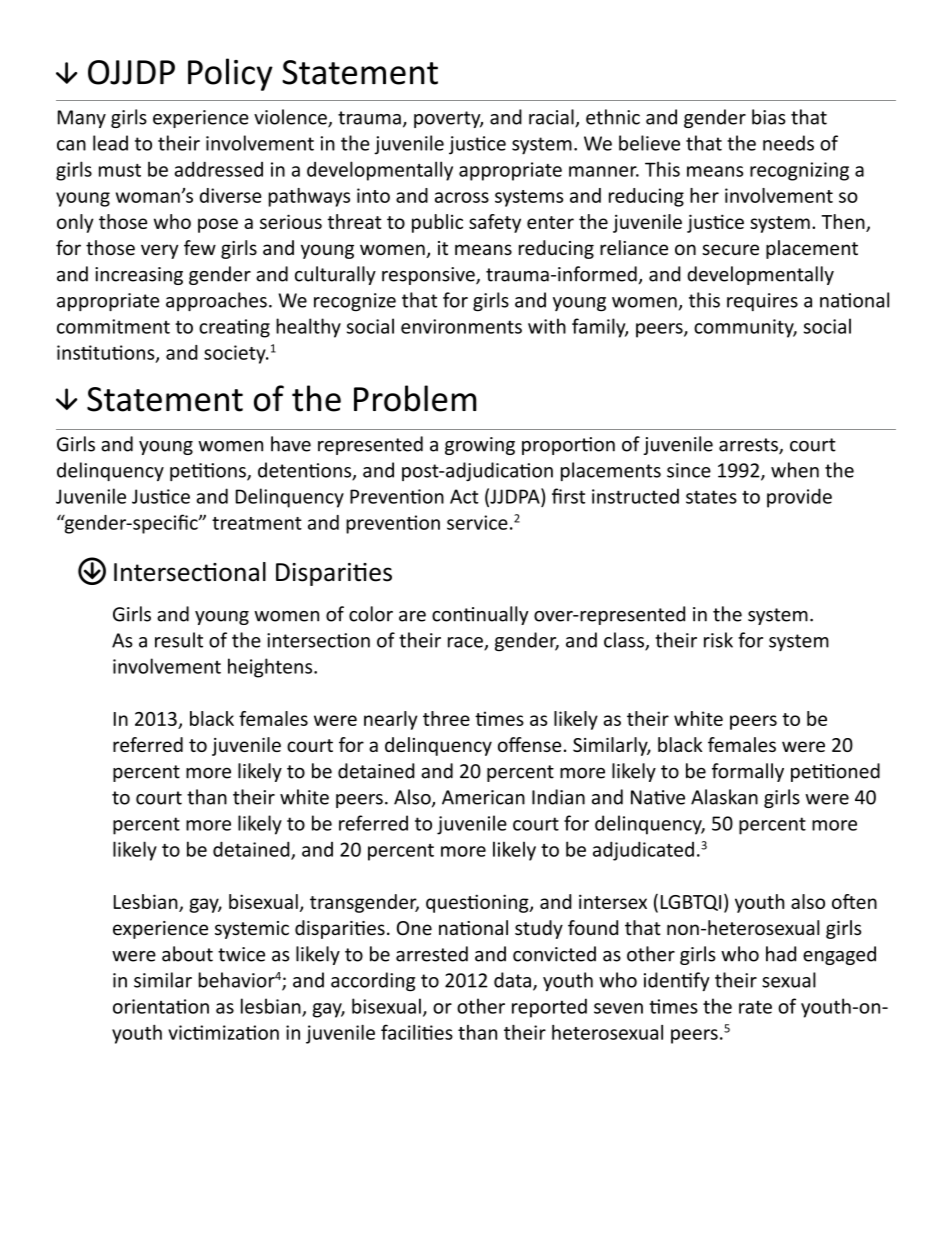 The width and height of the screenshot is (952, 1233). What do you see at coordinates (552, 118) in the screenshot?
I see `racial` at bounding box center [552, 118].
